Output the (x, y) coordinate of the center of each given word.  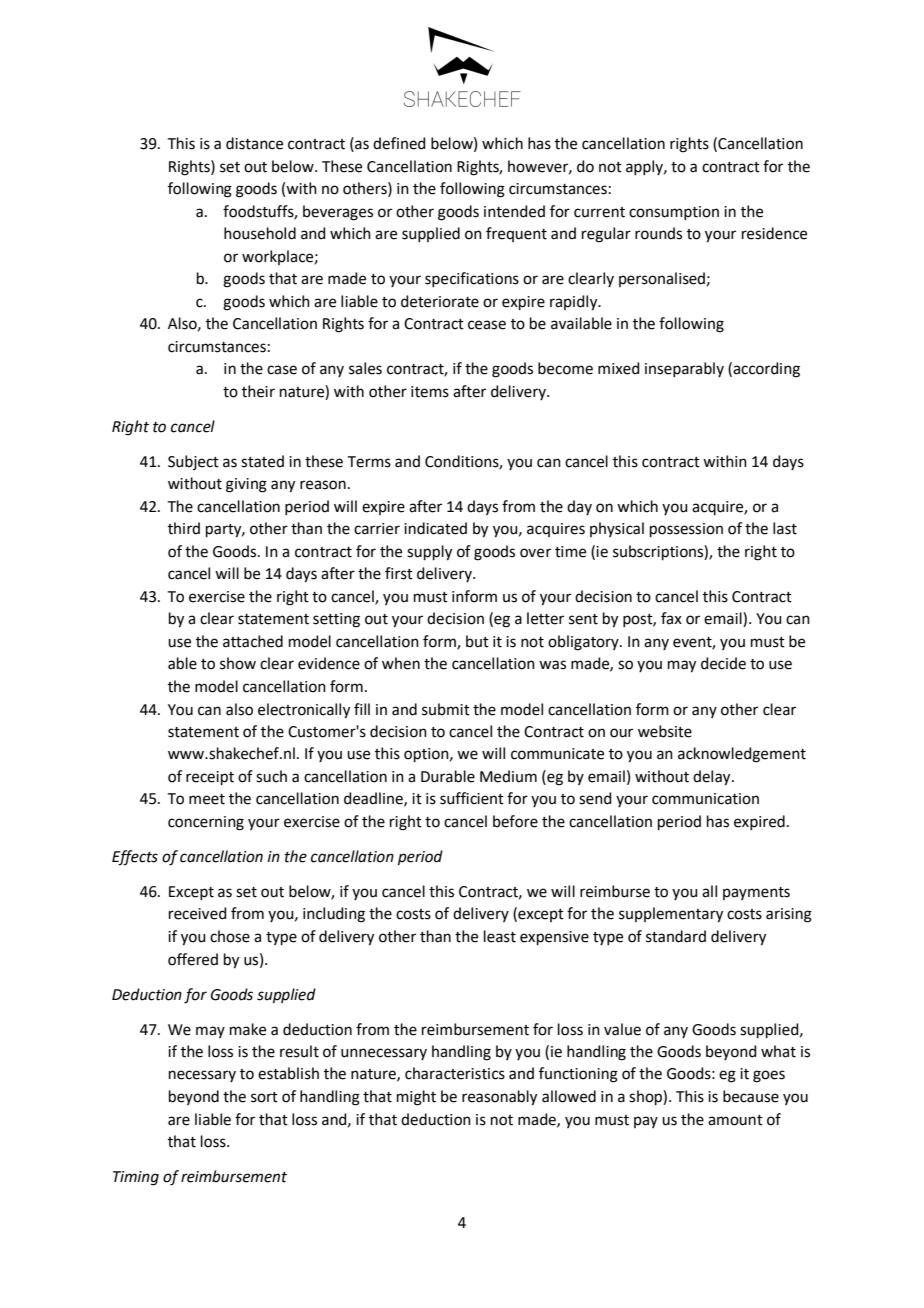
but (477, 641)
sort (264, 1097)
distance (254, 143)
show (238, 663)
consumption (674, 213)
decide (723, 663)
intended (514, 211)
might (416, 1098)
